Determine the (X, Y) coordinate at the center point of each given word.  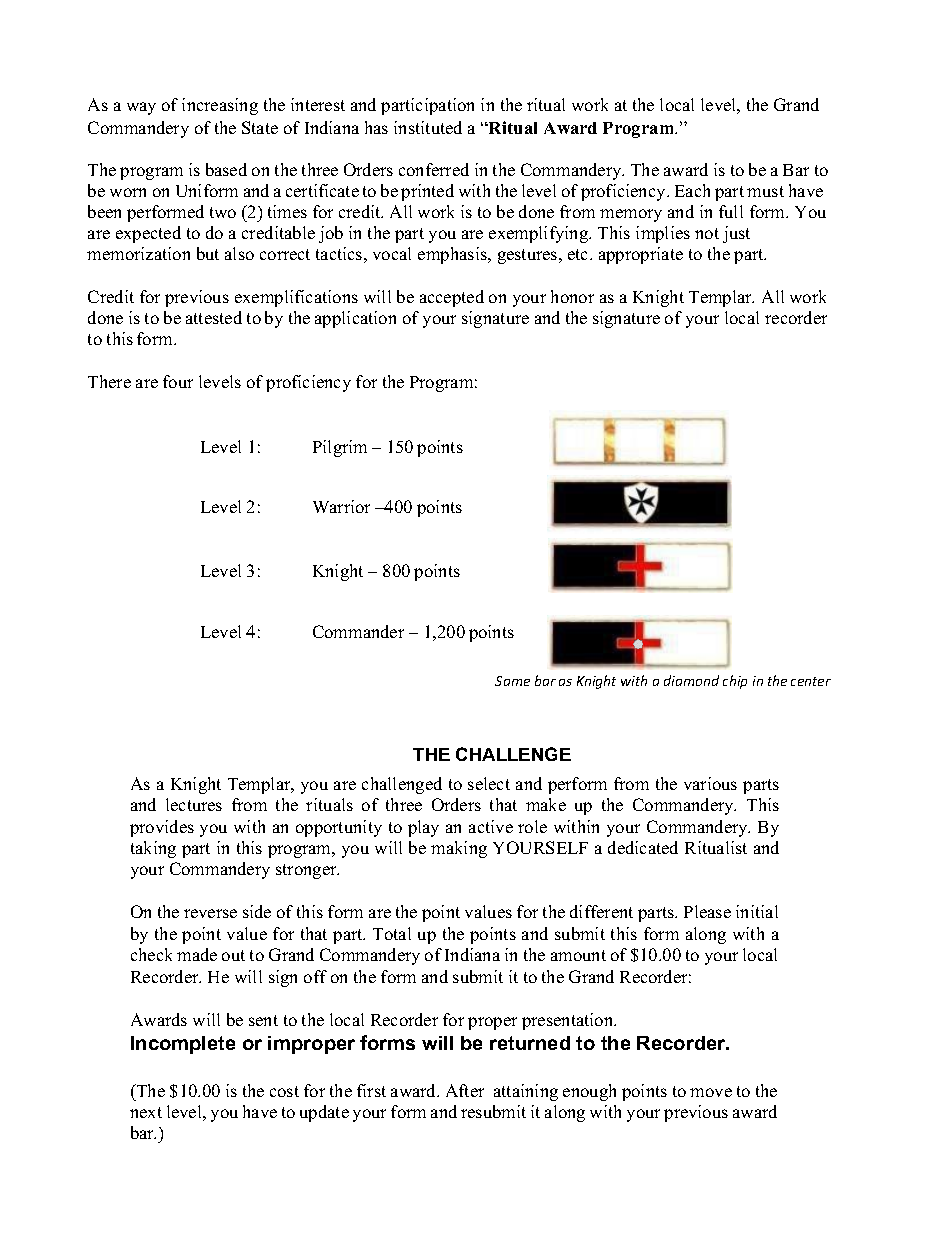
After (465, 1090)
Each (692, 190)
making (459, 849)
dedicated (643, 847)
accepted (452, 298)
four (178, 381)
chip (735, 682)
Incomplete (183, 1045)
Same (512, 681)
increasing (220, 106)
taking (153, 849)
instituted (428, 127)
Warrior (341, 506)
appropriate (641, 255)
